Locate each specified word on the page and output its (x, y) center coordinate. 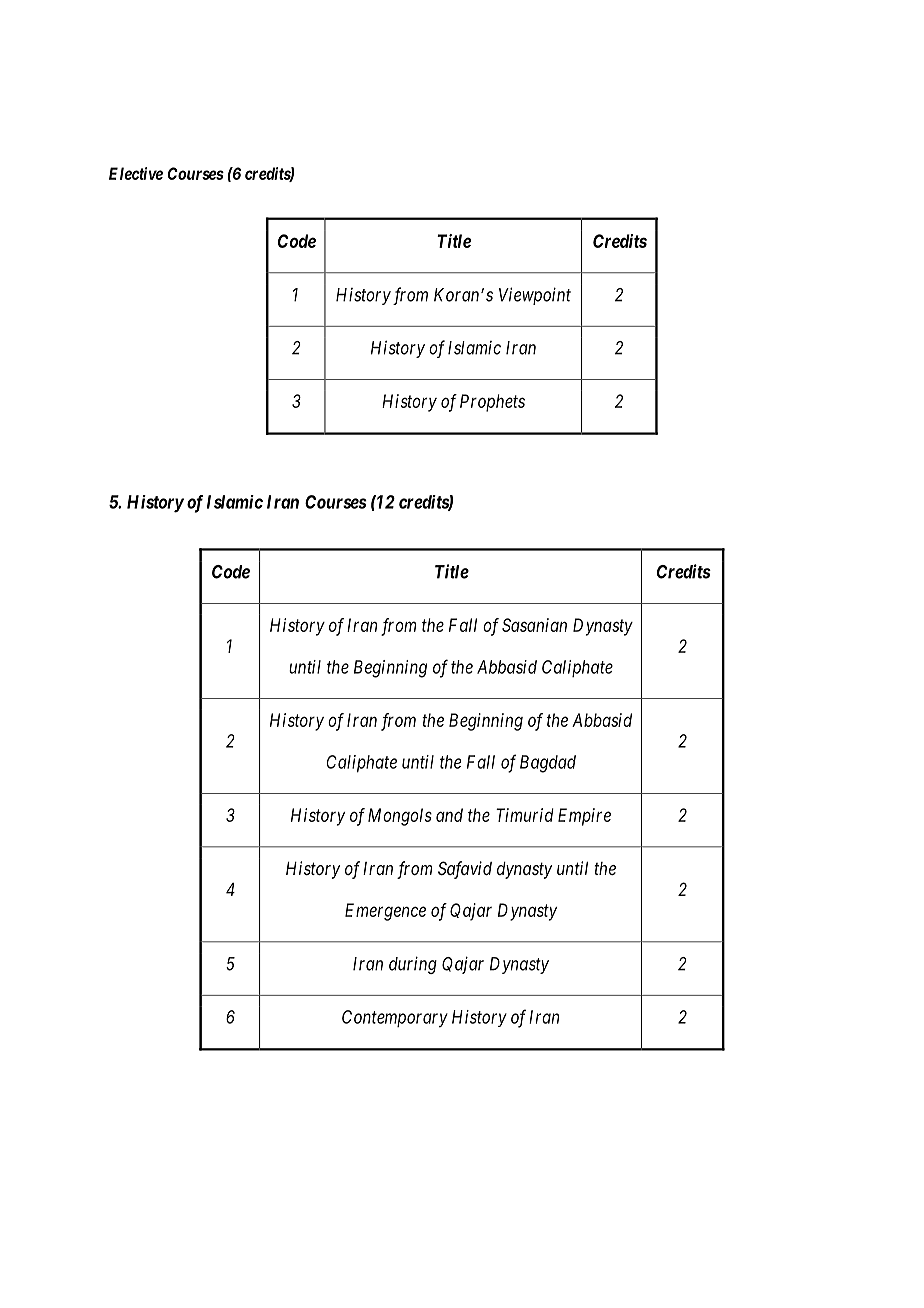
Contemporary (395, 1019)
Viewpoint (535, 296)
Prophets (492, 403)
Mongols (400, 817)
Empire (584, 817)
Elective (136, 173)
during (413, 965)
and (449, 815)
